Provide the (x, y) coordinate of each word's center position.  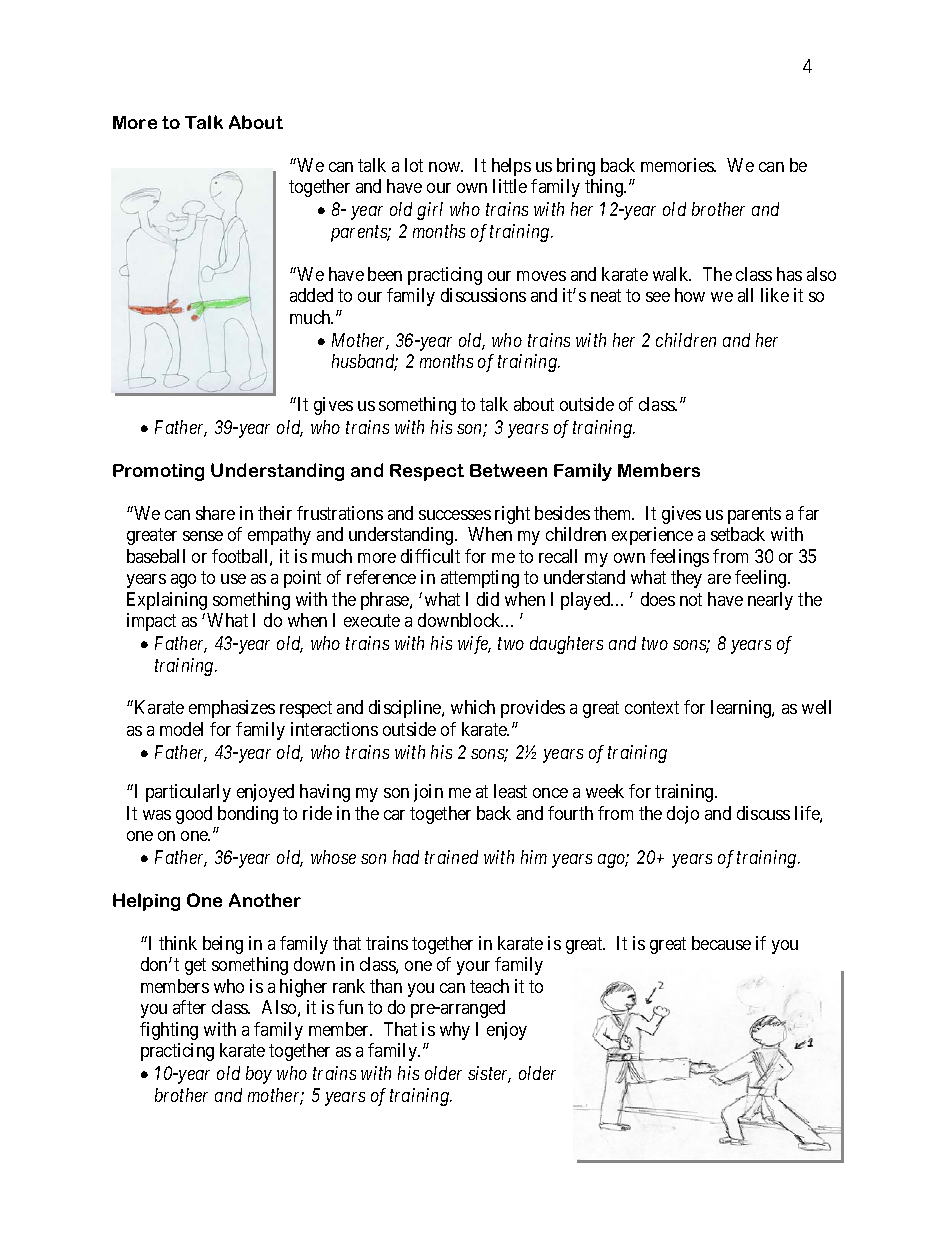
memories (678, 165)
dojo (683, 815)
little (510, 186)
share (215, 513)
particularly (188, 793)
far (808, 513)
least (510, 791)
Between (508, 470)
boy (259, 1075)
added (311, 295)
